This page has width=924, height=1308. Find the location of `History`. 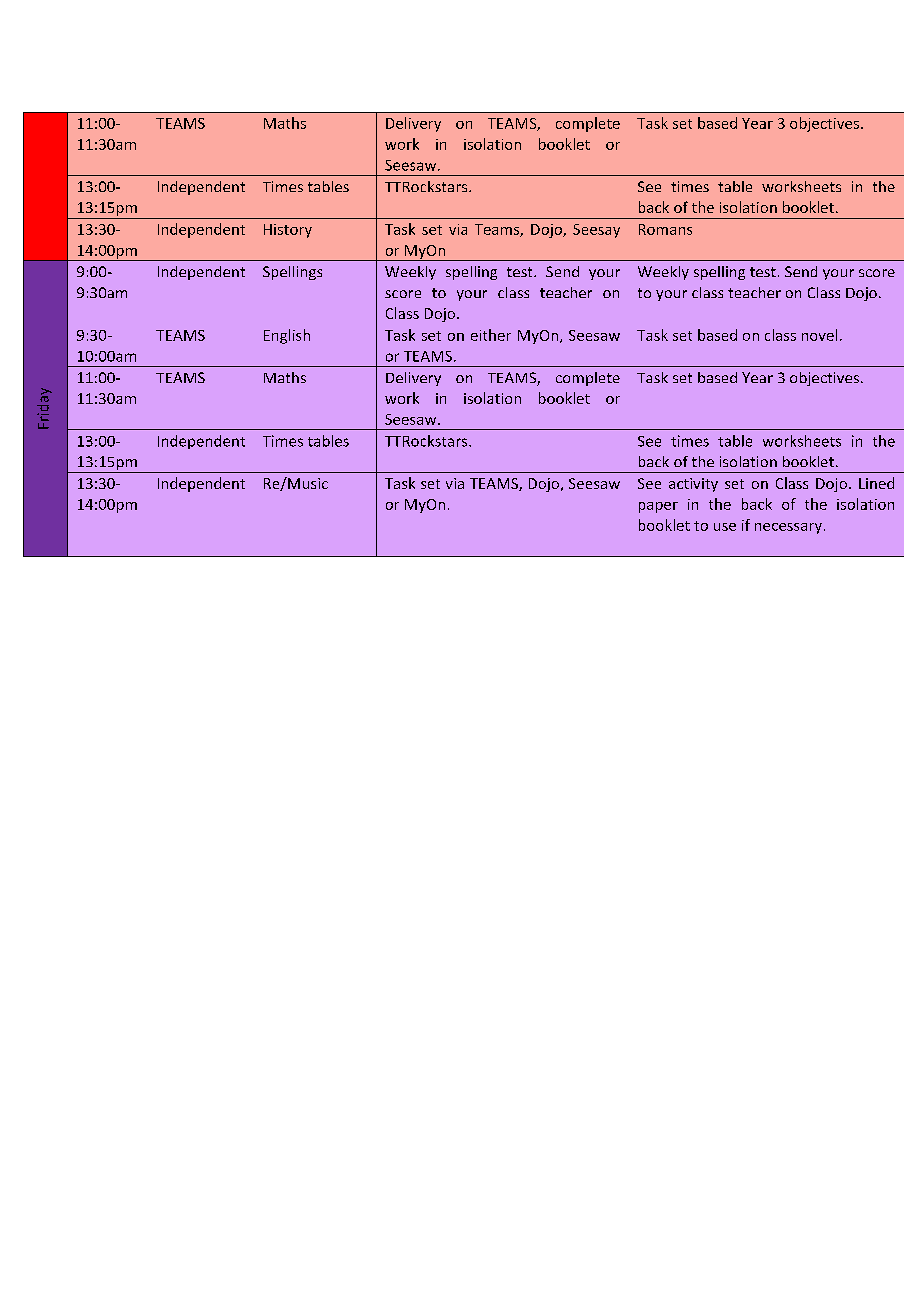

History is located at coordinates (288, 231).
